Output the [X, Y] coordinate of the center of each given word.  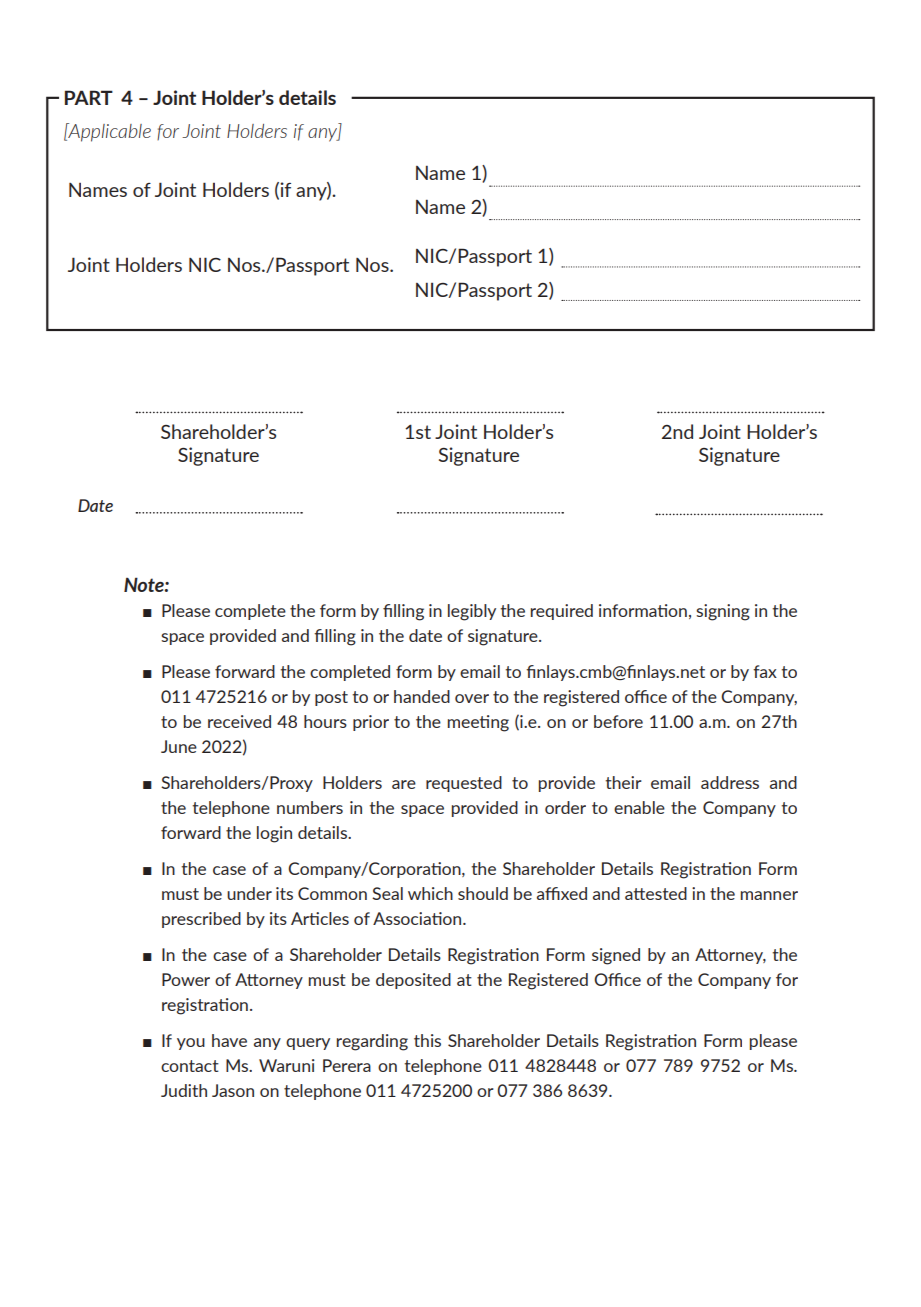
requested [464, 784]
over [472, 698]
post [331, 698]
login [274, 834]
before [618, 721]
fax [765, 671]
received [239, 721]
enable [639, 807]
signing [723, 612]
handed [422, 696]
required [562, 612]
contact [190, 1066]
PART [89, 97]
